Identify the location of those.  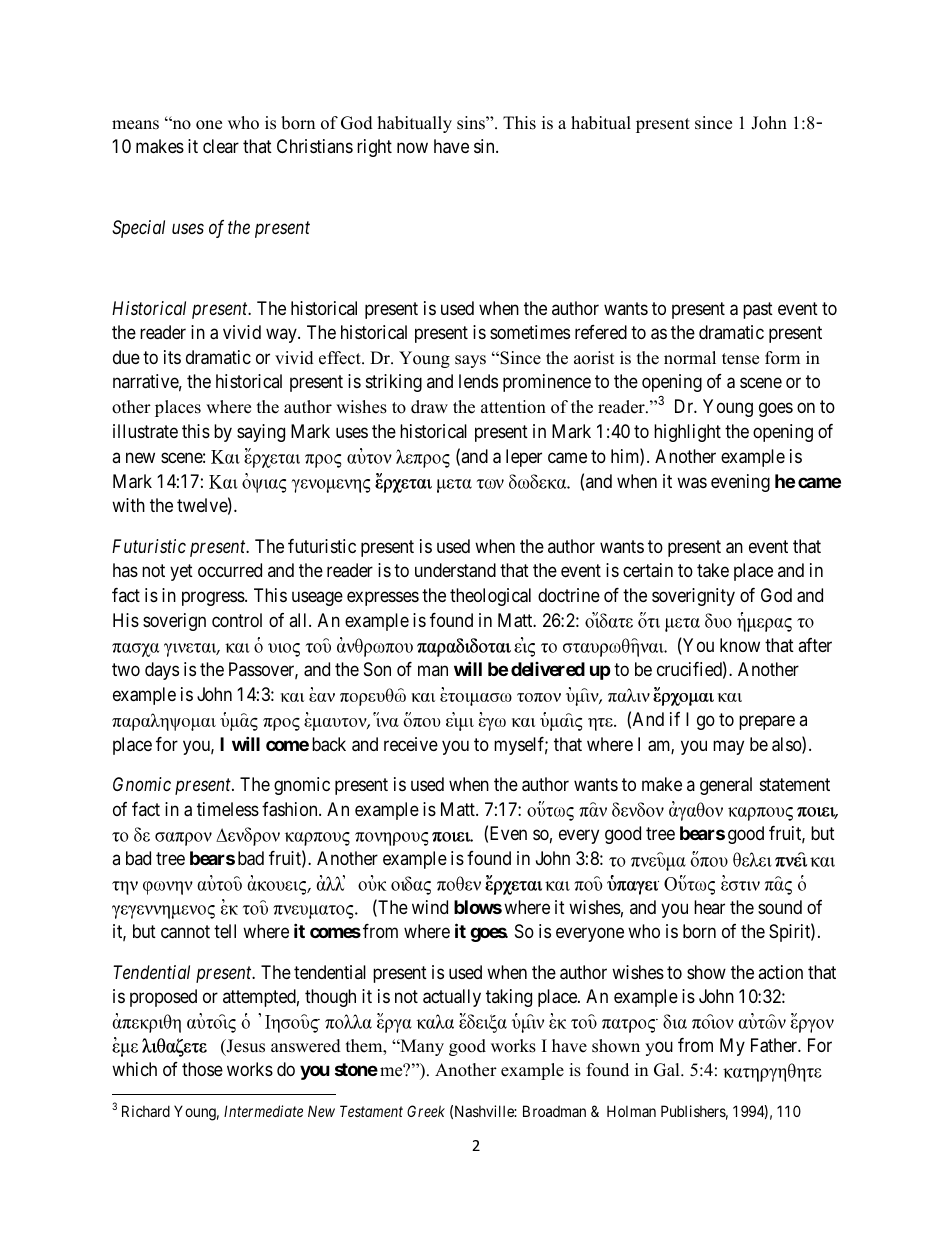
(202, 1069).
